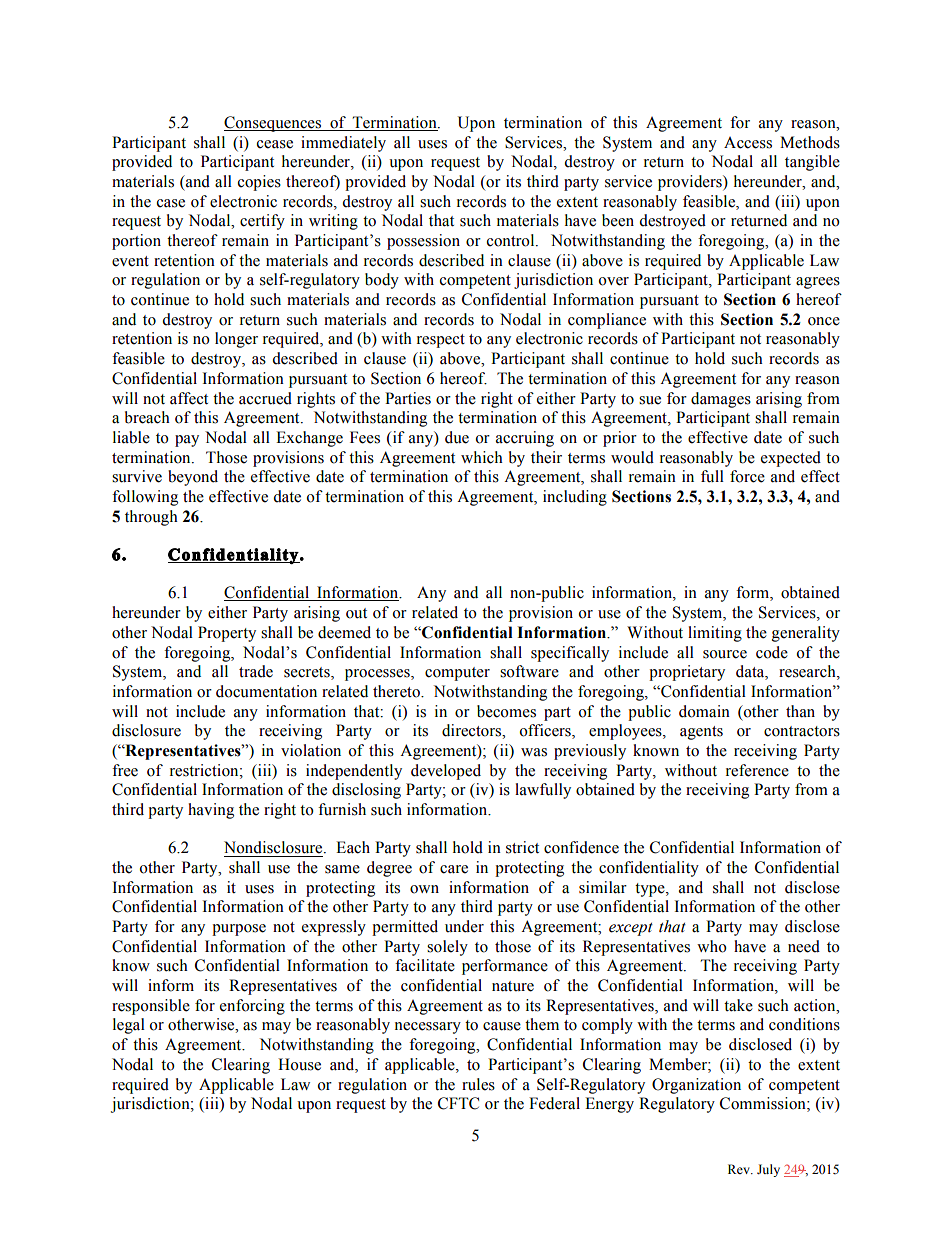  I want to click on control, so click(512, 240).
